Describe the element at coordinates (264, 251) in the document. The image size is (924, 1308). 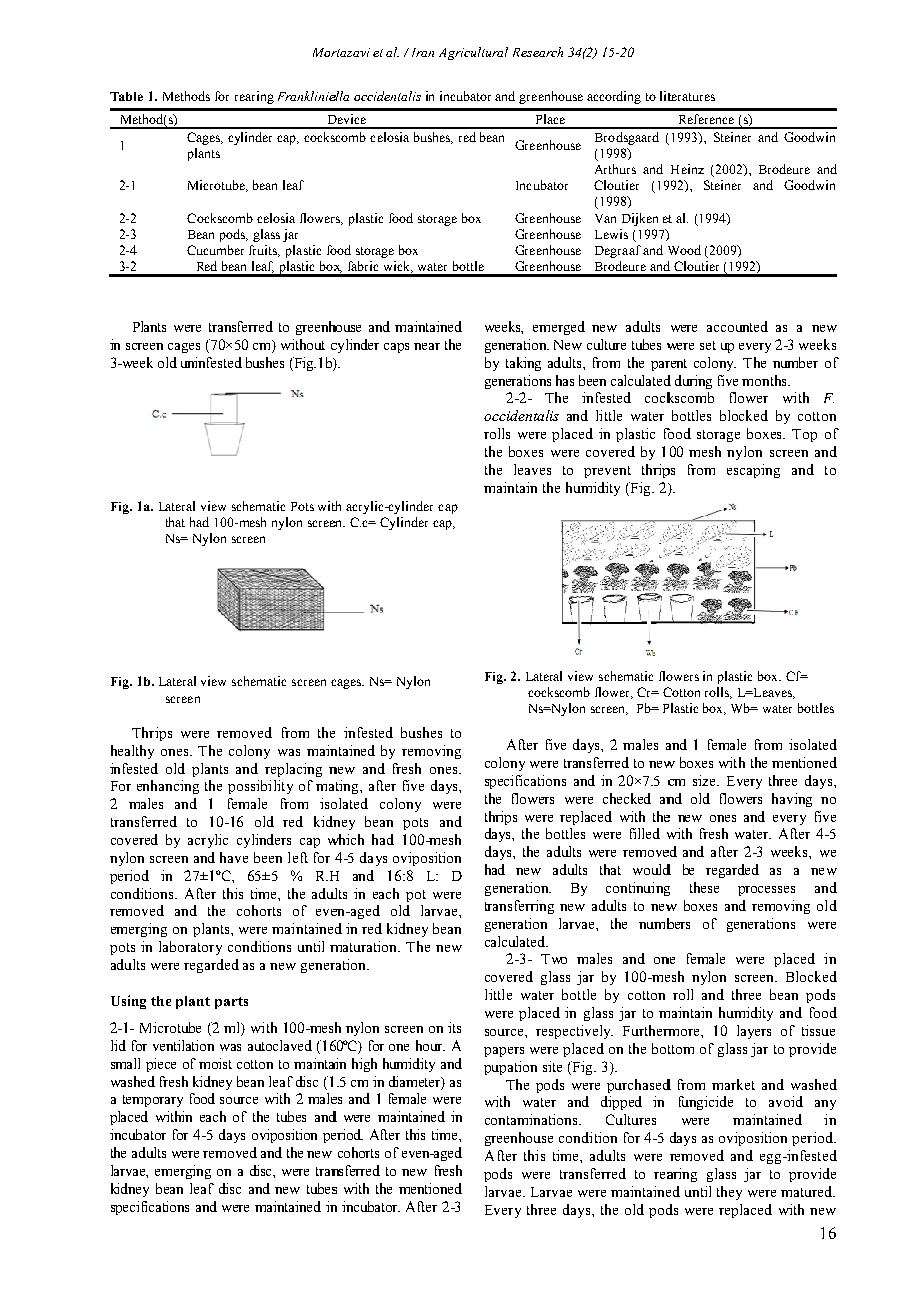
I see `fruits` at that location.
